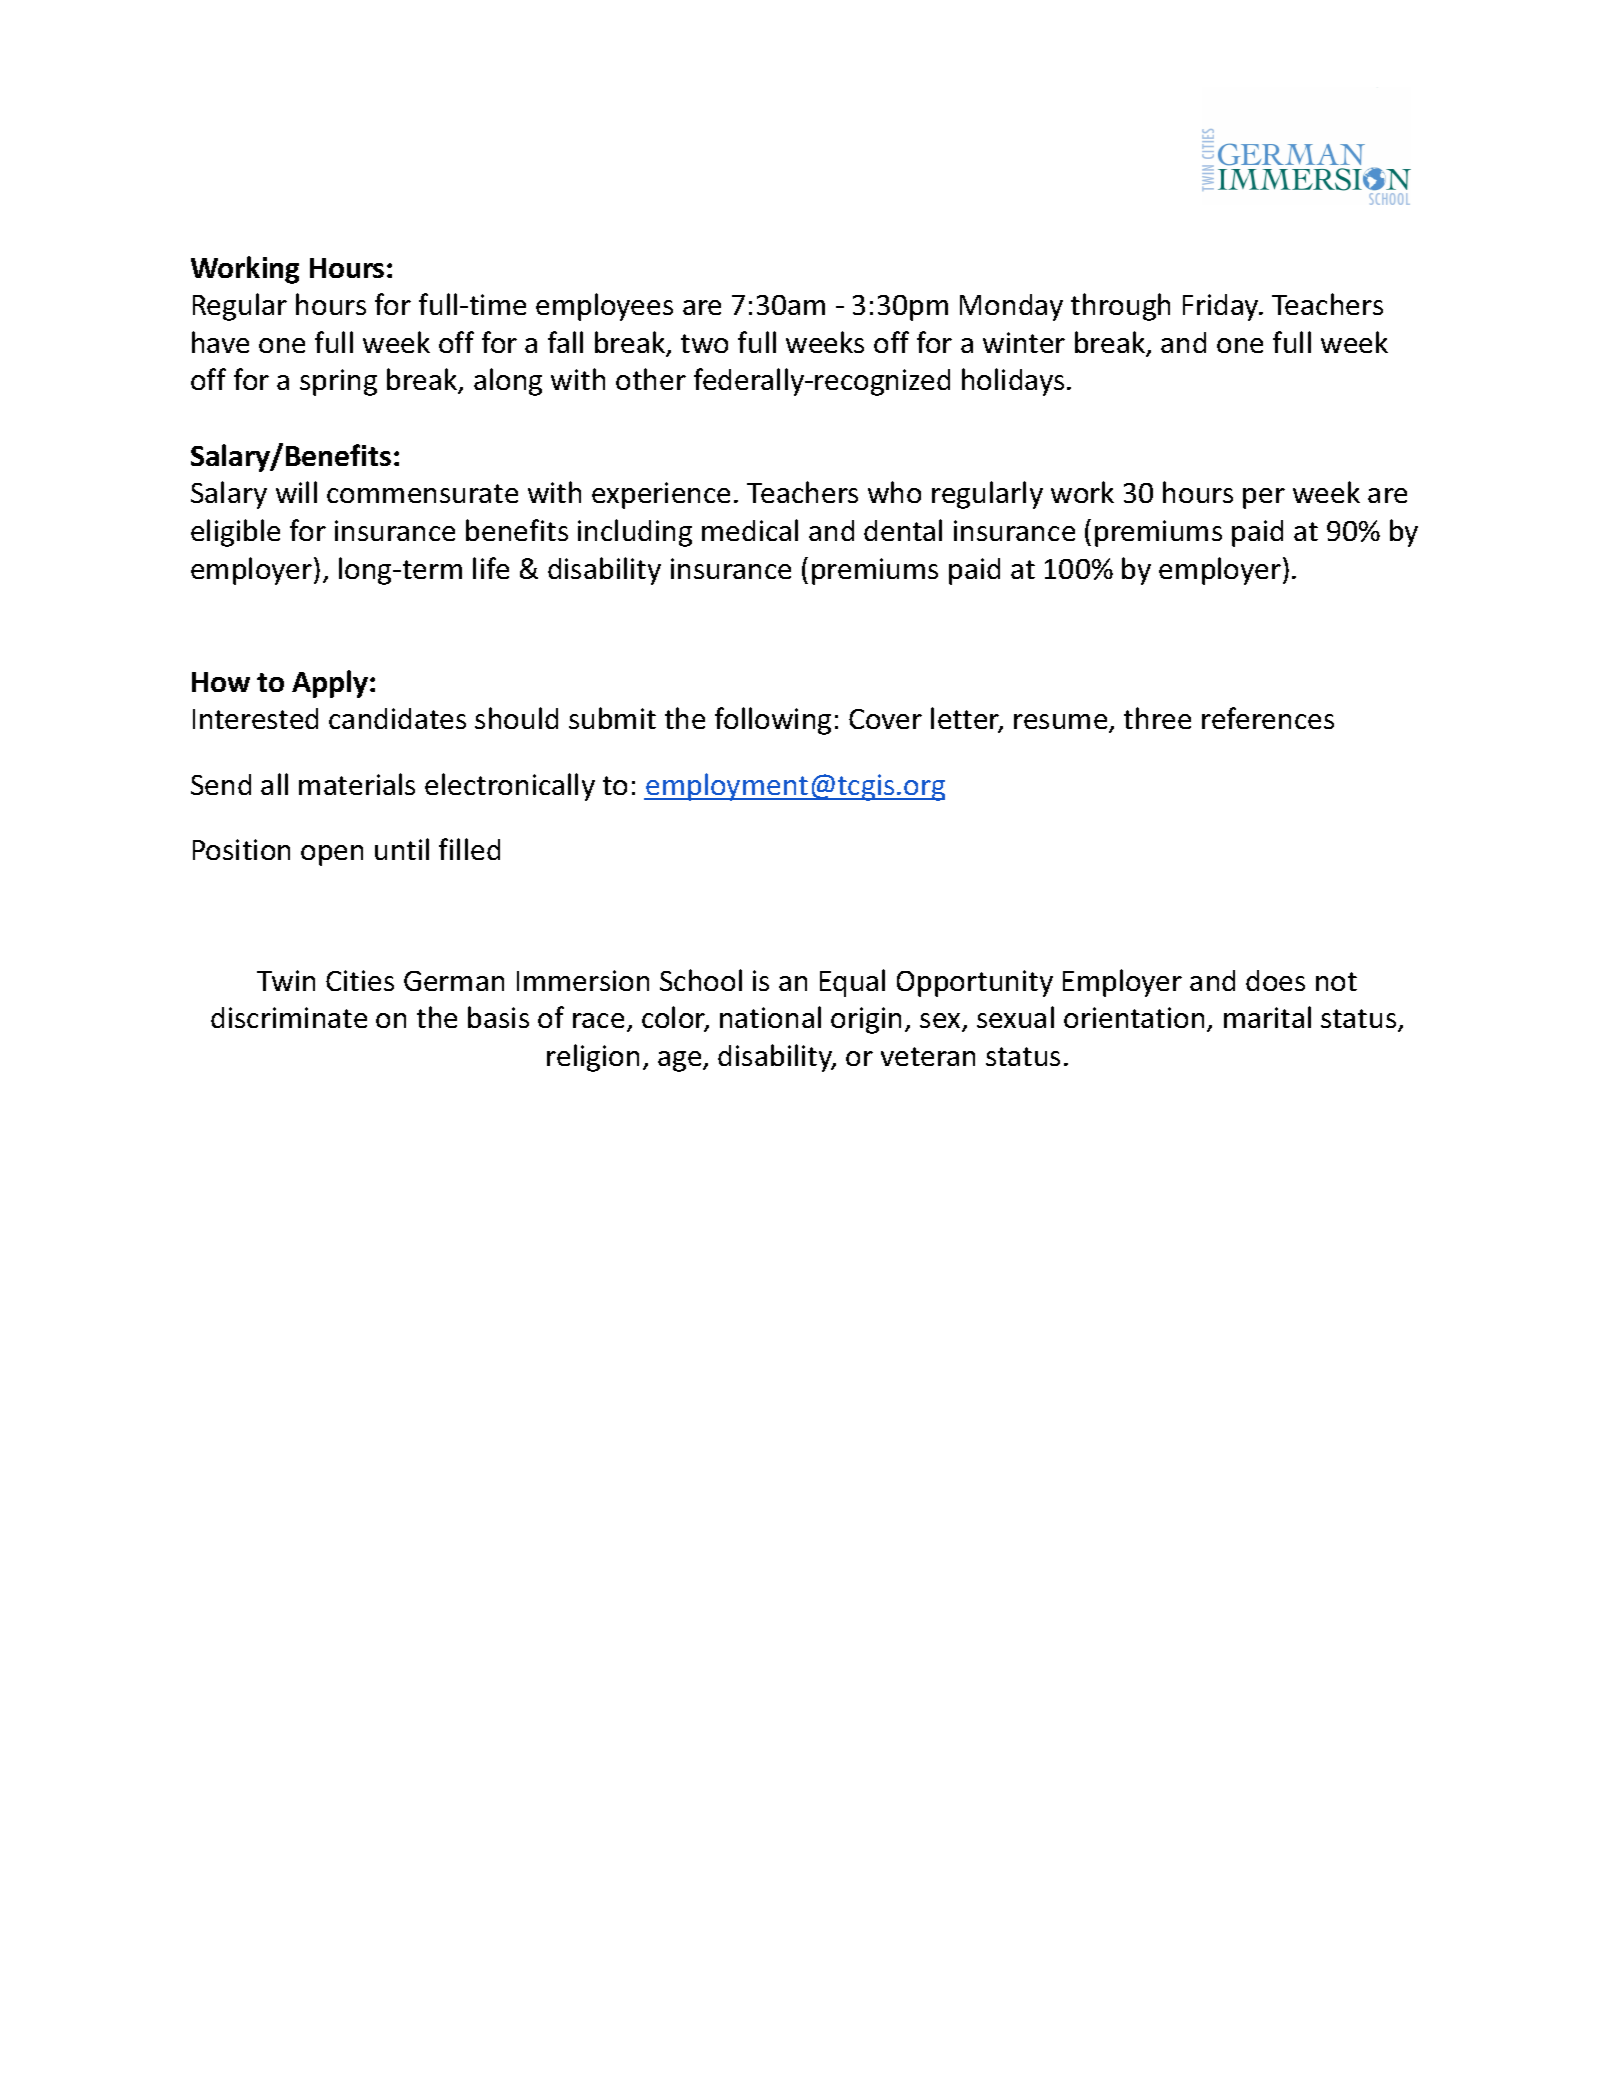  What do you see at coordinates (1268, 718) in the screenshot?
I see `references` at bounding box center [1268, 718].
